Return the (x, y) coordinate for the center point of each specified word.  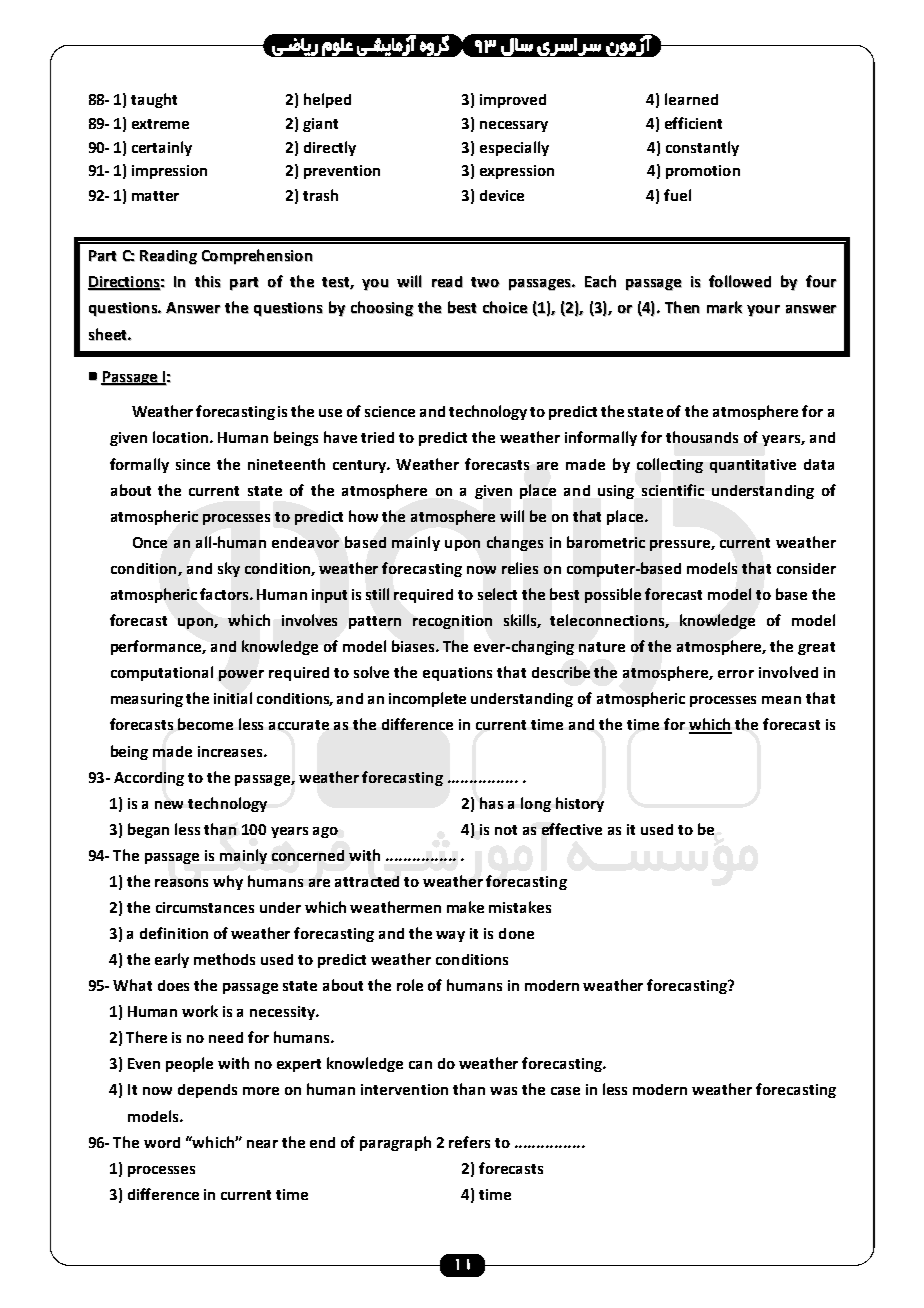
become (205, 724)
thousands (702, 437)
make (465, 907)
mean (781, 700)
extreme (160, 124)
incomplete (427, 699)
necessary (514, 126)
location (182, 437)
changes (515, 543)
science (390, 411)
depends (207, 1091)
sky (229, 569)
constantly (702, 148)
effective (572, 829)
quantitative (753, 466)
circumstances (205, 907)
